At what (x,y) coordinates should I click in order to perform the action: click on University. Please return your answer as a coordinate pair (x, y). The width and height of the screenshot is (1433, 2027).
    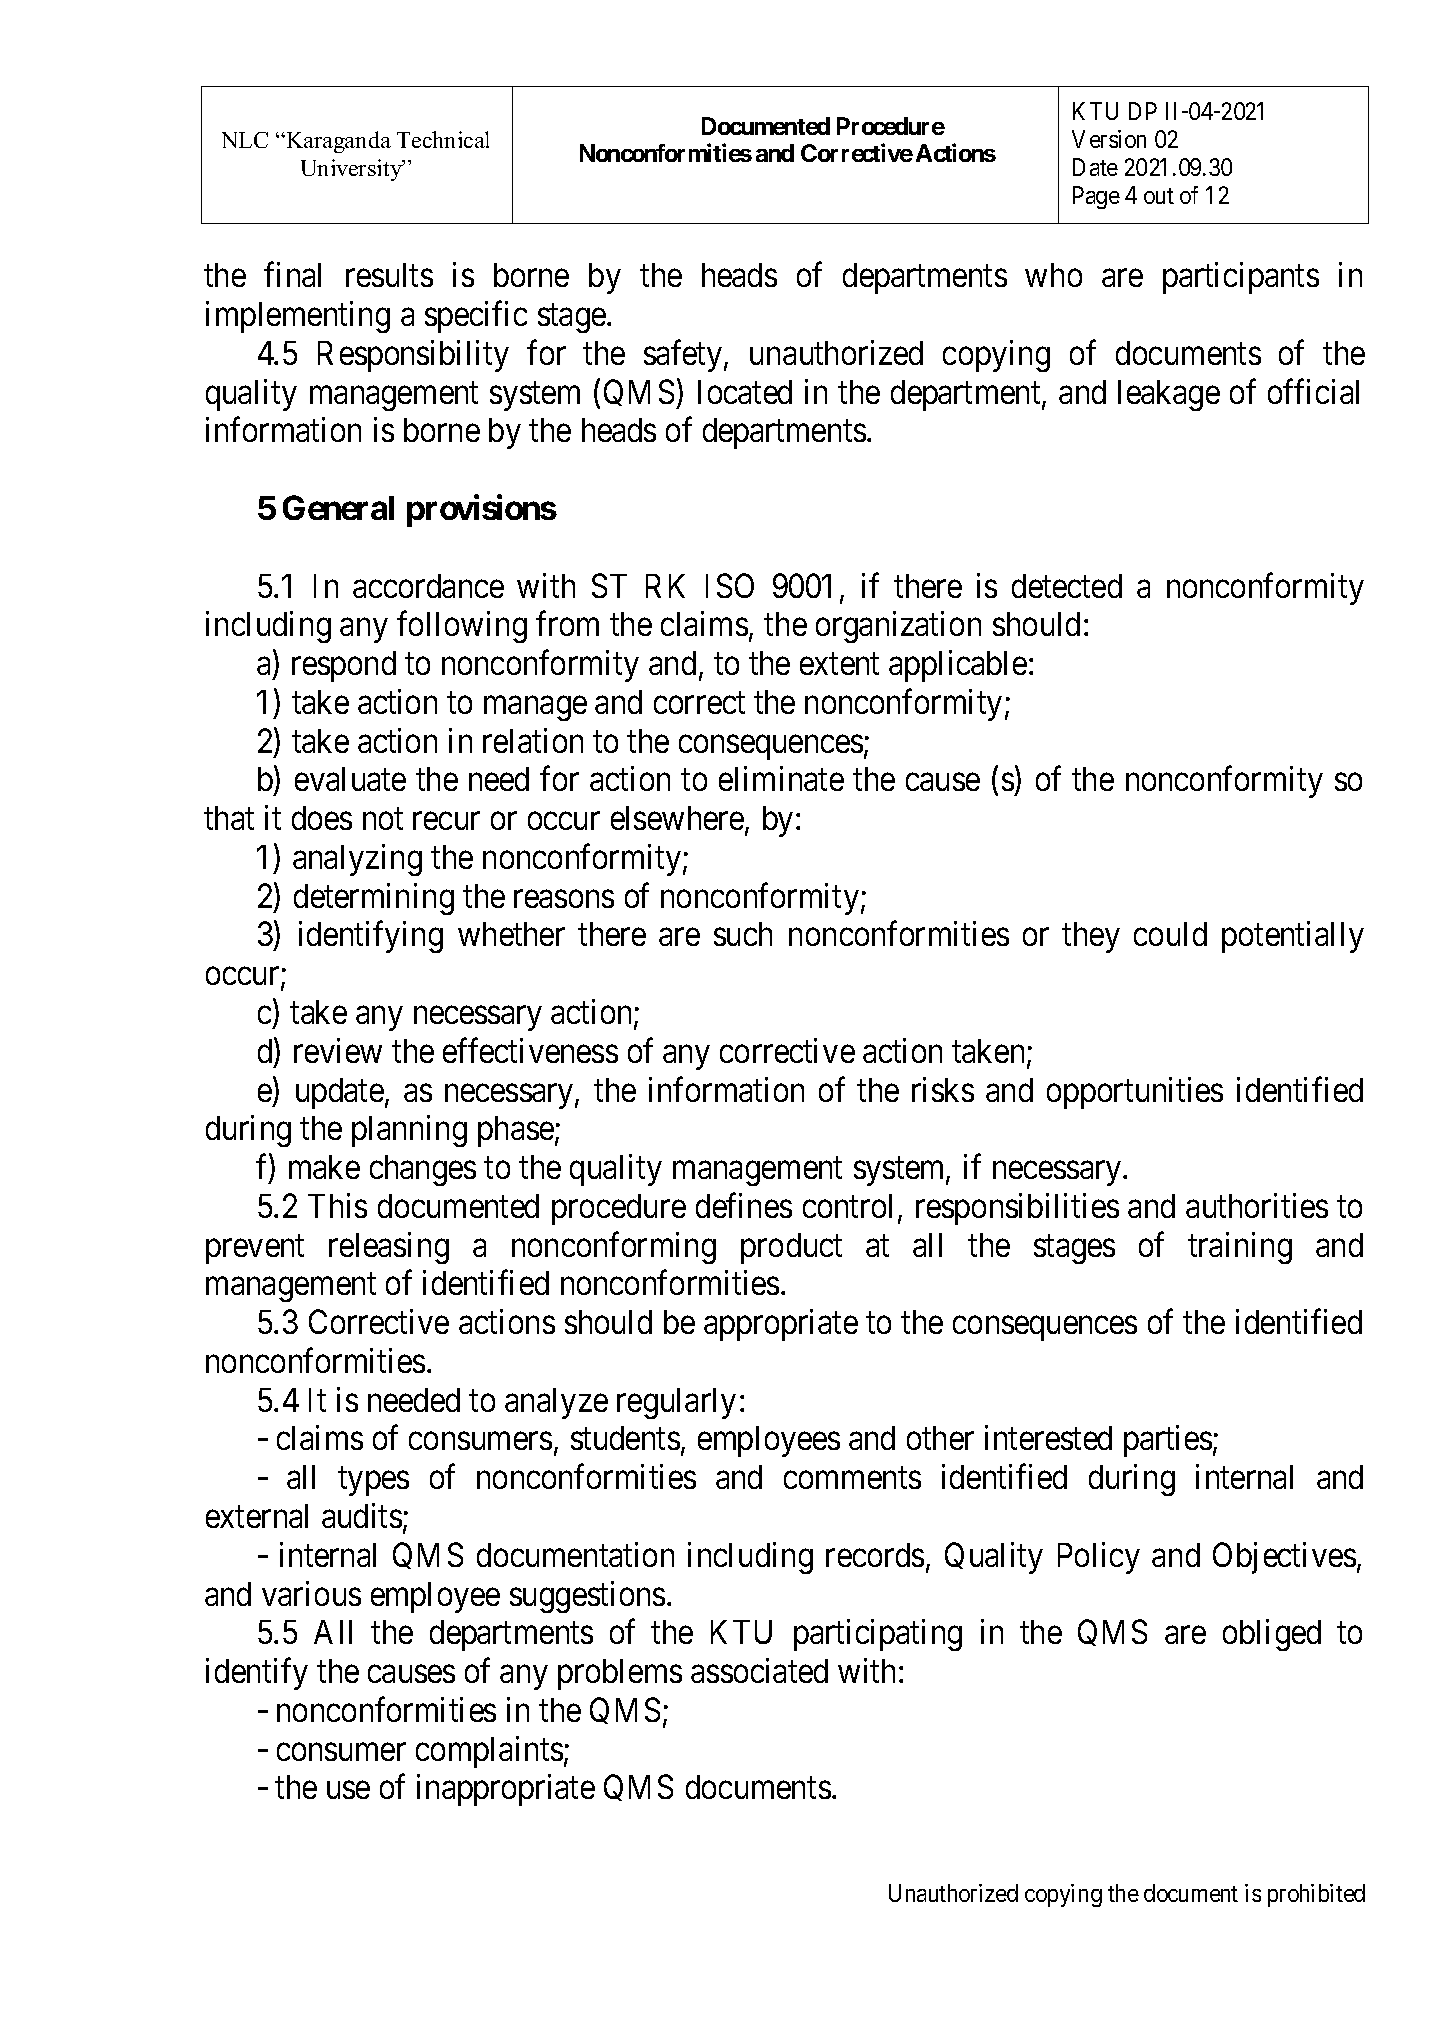
    Looking at the image, I should click on (353, 170).
